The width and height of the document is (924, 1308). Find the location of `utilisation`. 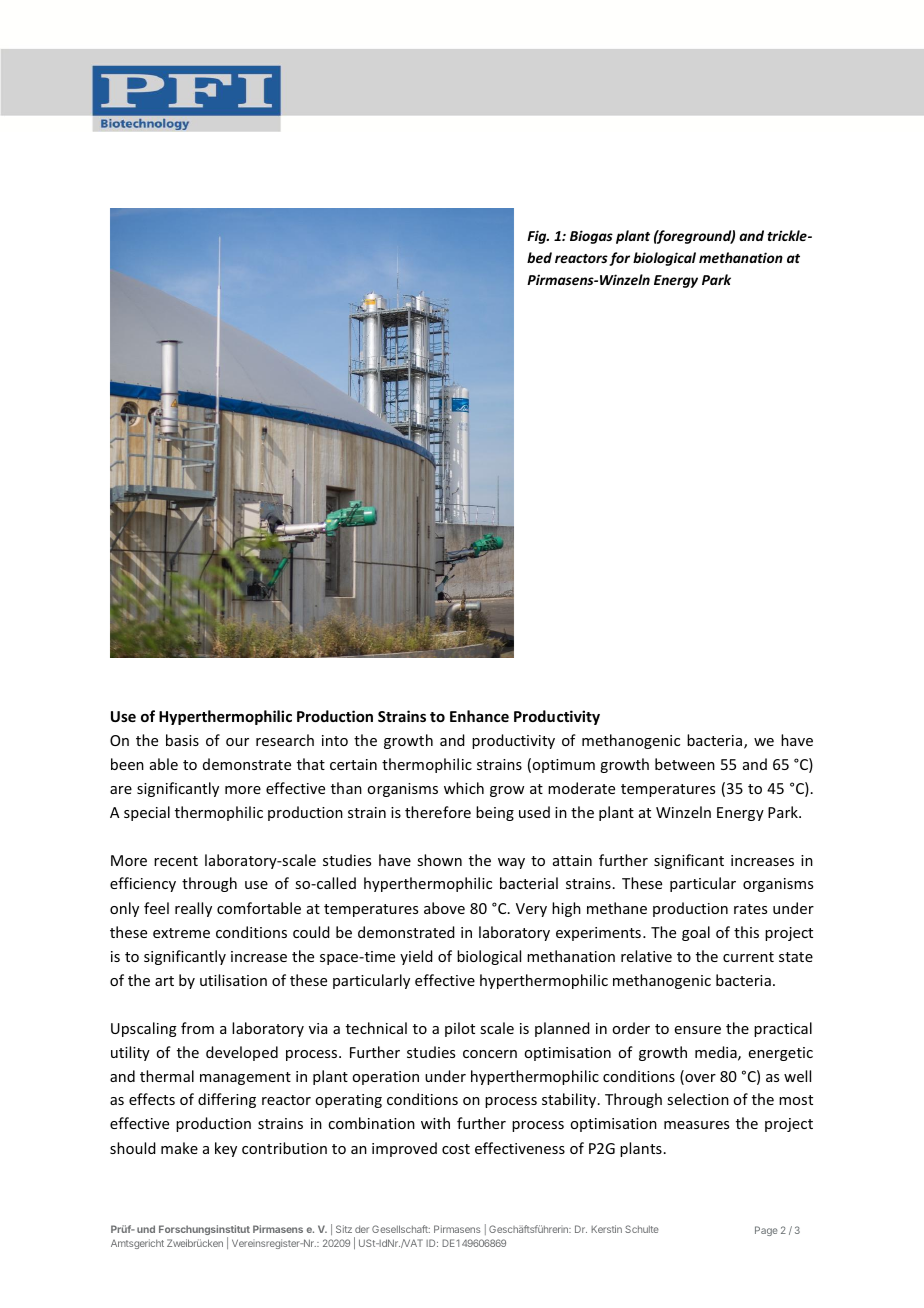

utilisation is located at coordinates (233, 980).
